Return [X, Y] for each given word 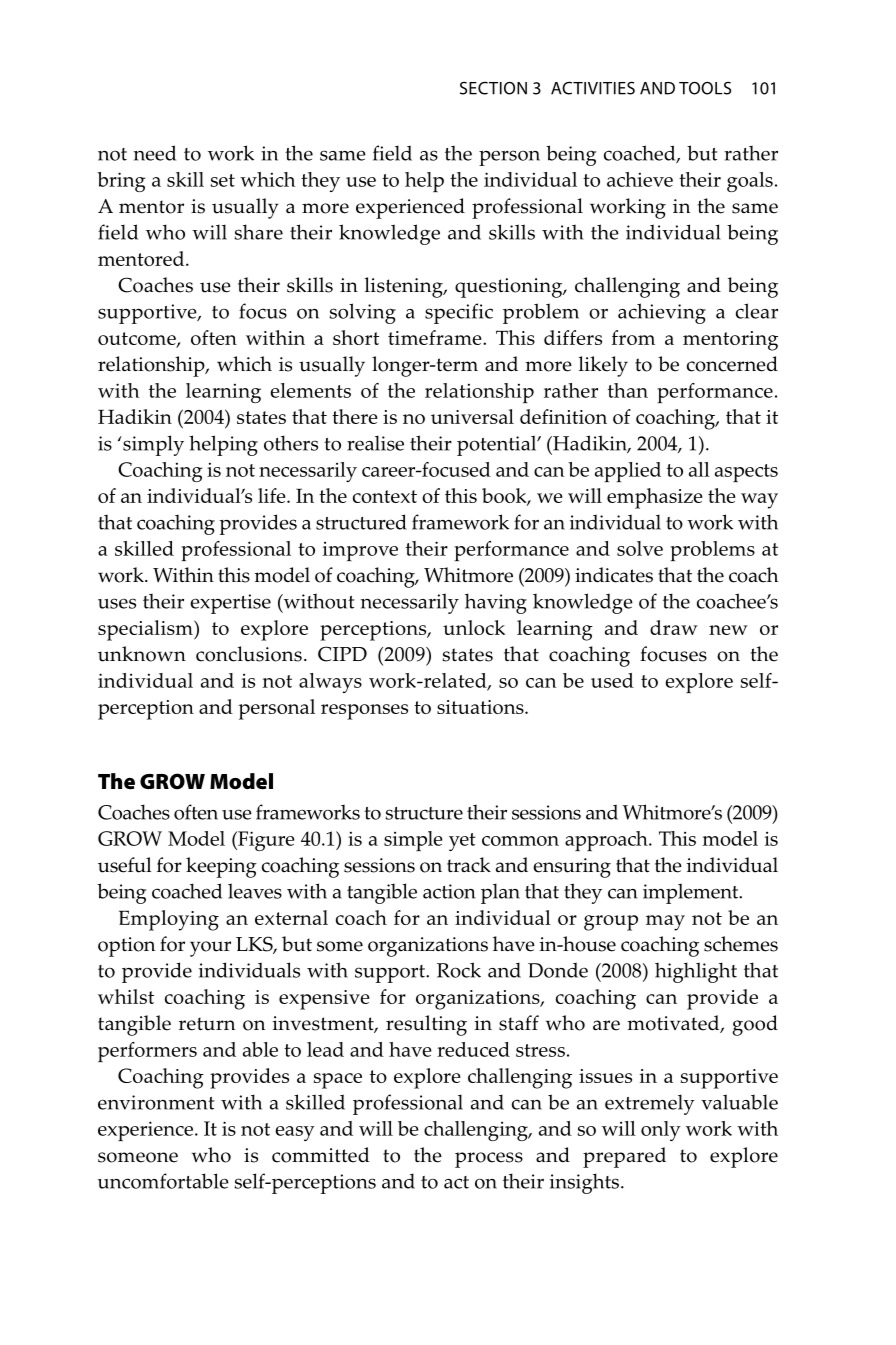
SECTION [493, 88]
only [661, 1131]
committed [321, 1155]
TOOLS [705, 88]
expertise [230, 604]
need [155, 153]
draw [674, 627]
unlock [474, 627]
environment [156, 1102]
